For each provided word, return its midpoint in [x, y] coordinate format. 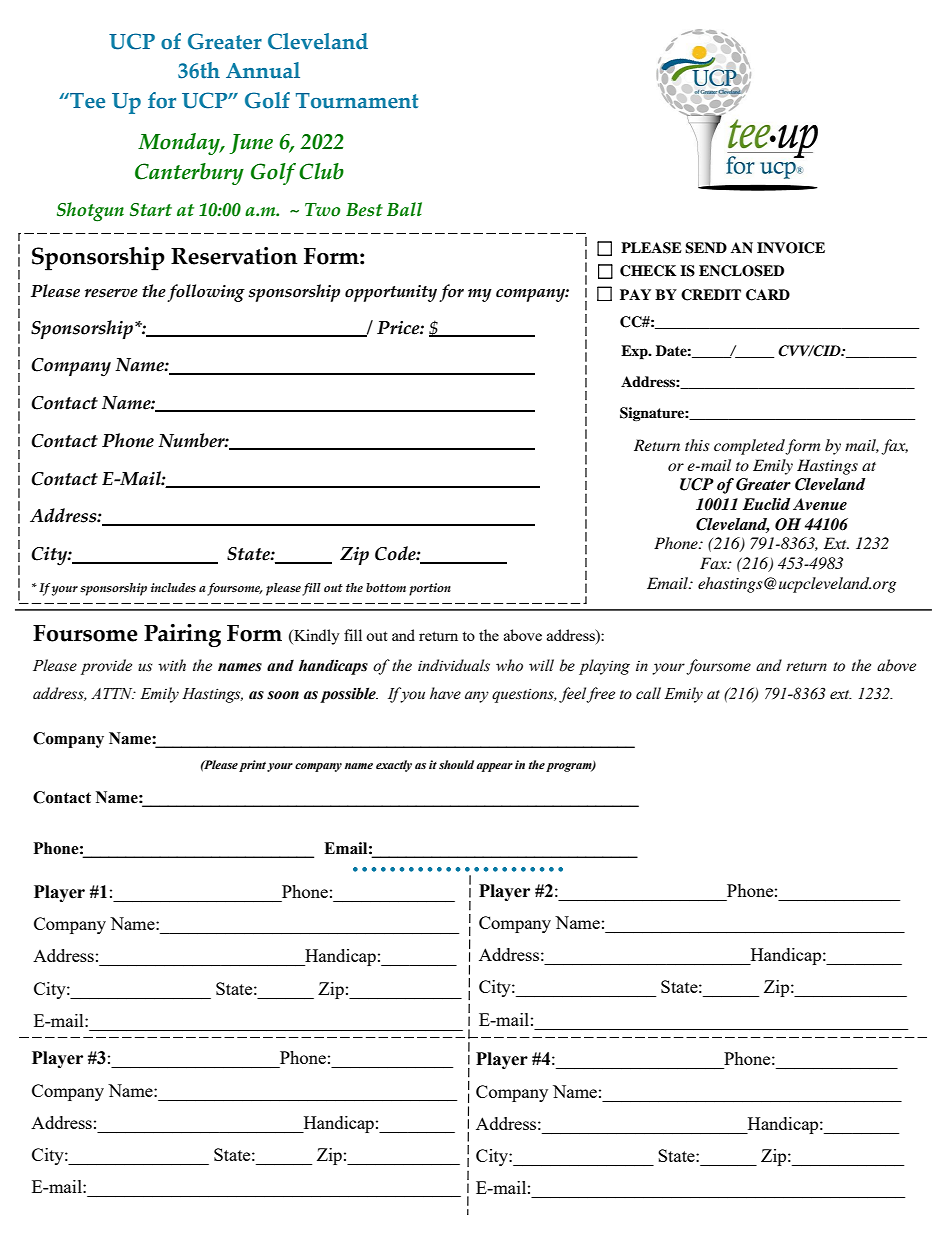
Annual [263, 70]
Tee [86, 101]
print [252, 766]
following [206, 293]
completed [750, 447]
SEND [706, 248]
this [697, 445]
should [456, 764]
